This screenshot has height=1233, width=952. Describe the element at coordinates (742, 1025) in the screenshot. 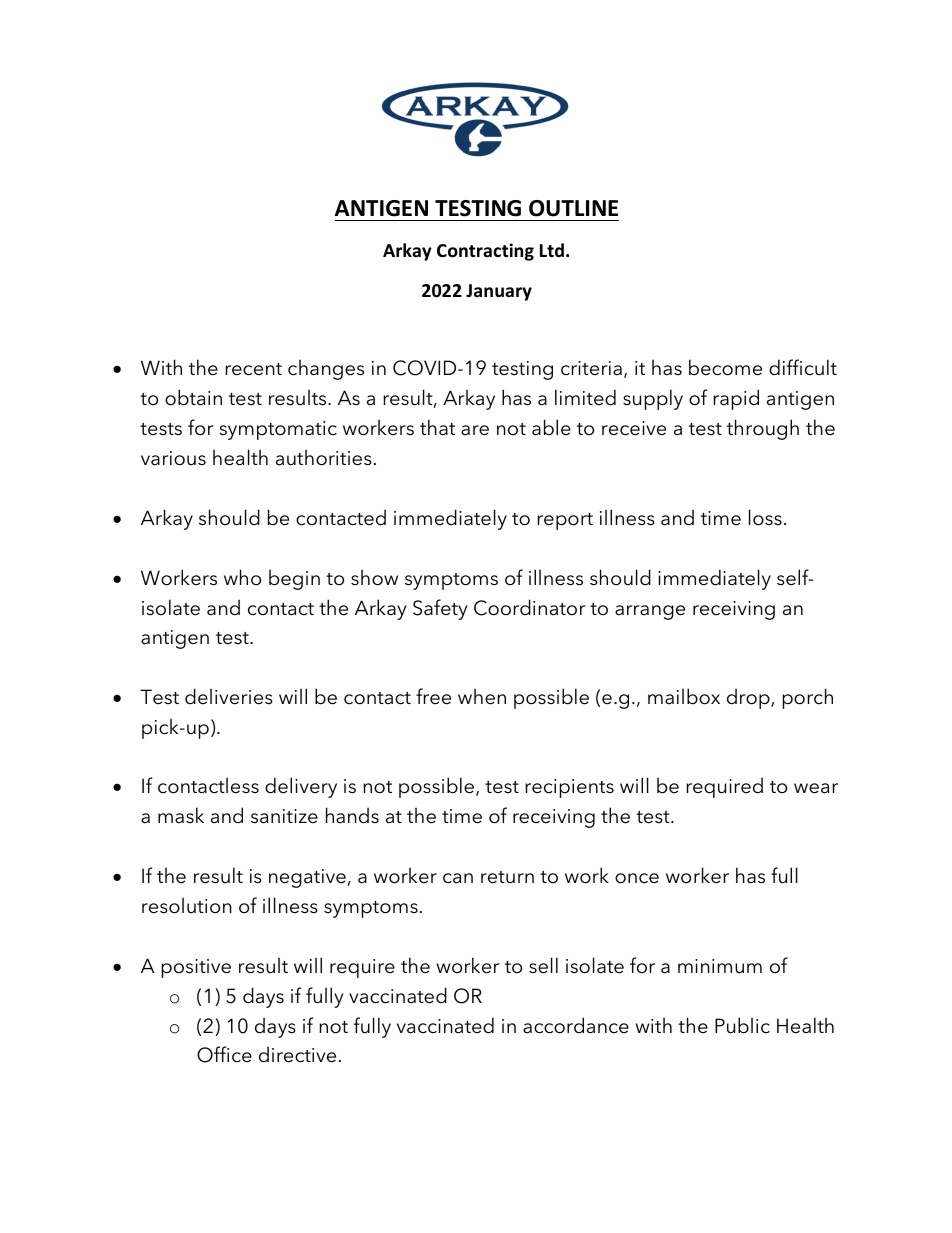

I see `Public` at that location.
